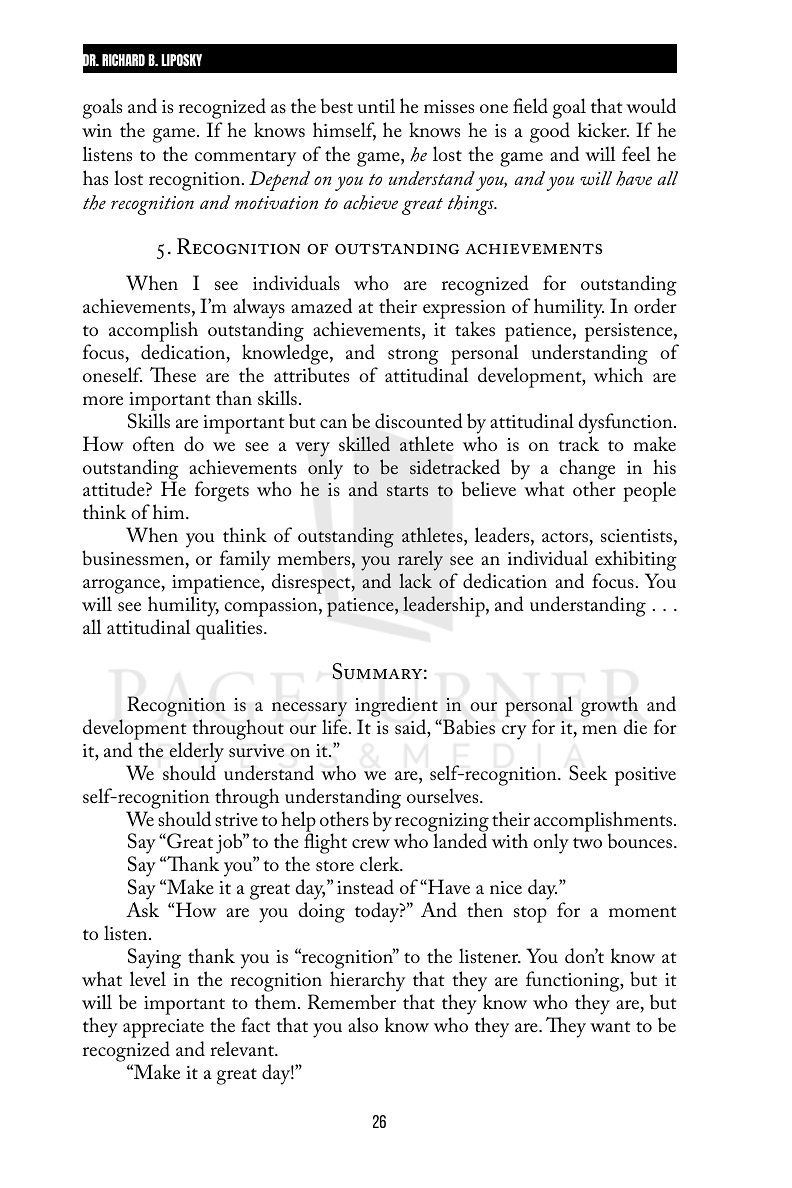  I want to click on appreciate, so click(163, 1028).
